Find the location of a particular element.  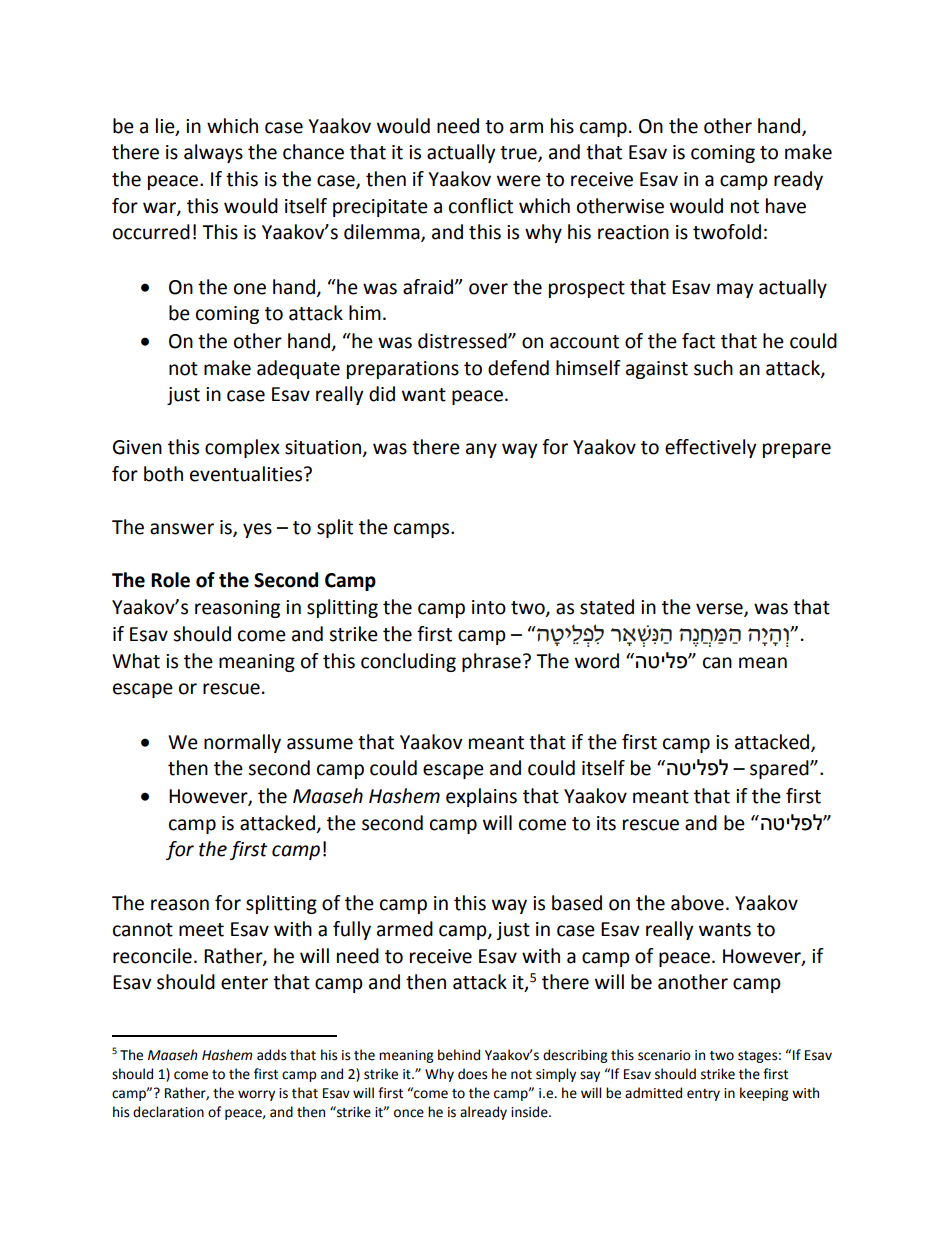

worry is located at coordinates (256, 1095).
